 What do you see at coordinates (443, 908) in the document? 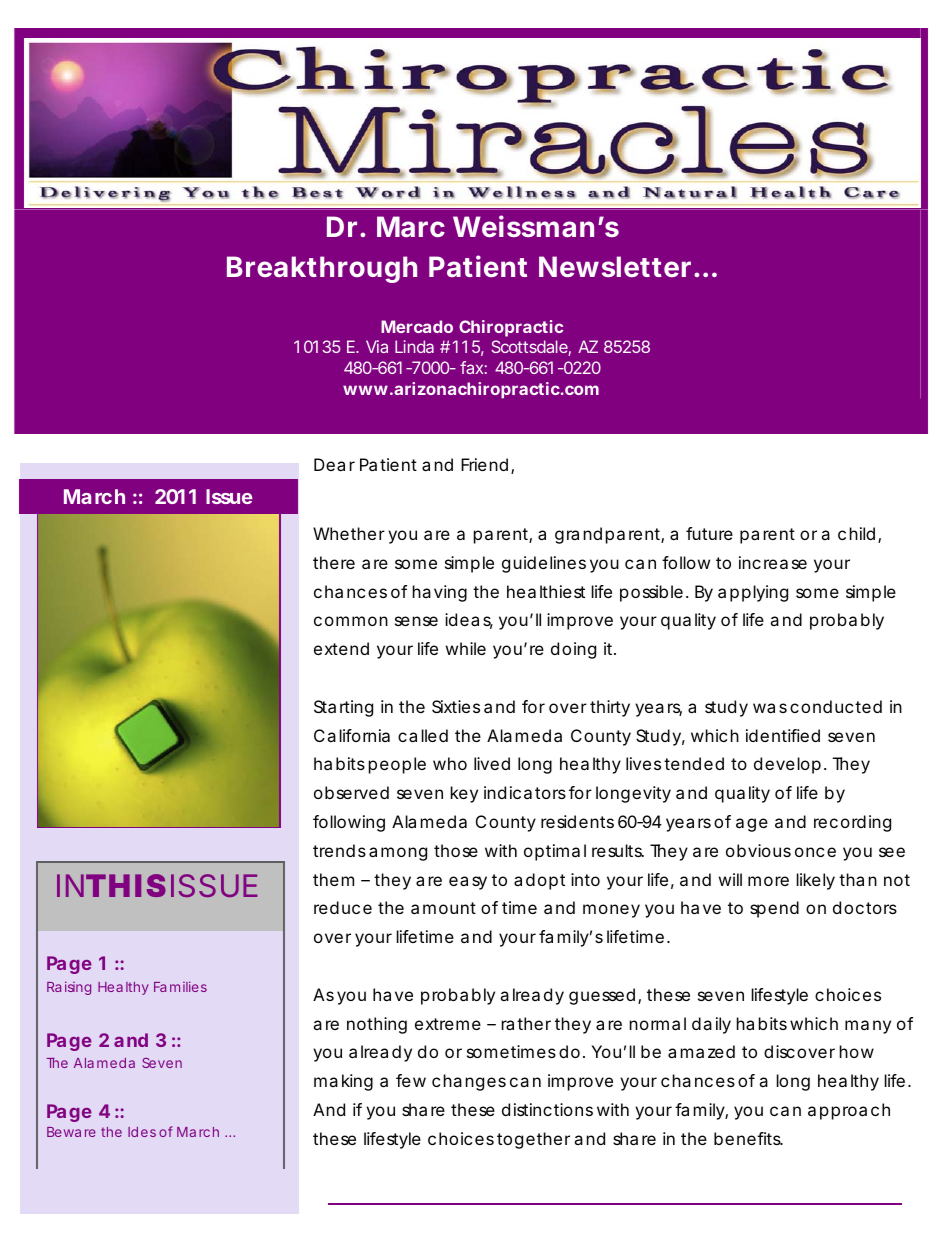
I see `amount` at bounding box center [443, 908].
